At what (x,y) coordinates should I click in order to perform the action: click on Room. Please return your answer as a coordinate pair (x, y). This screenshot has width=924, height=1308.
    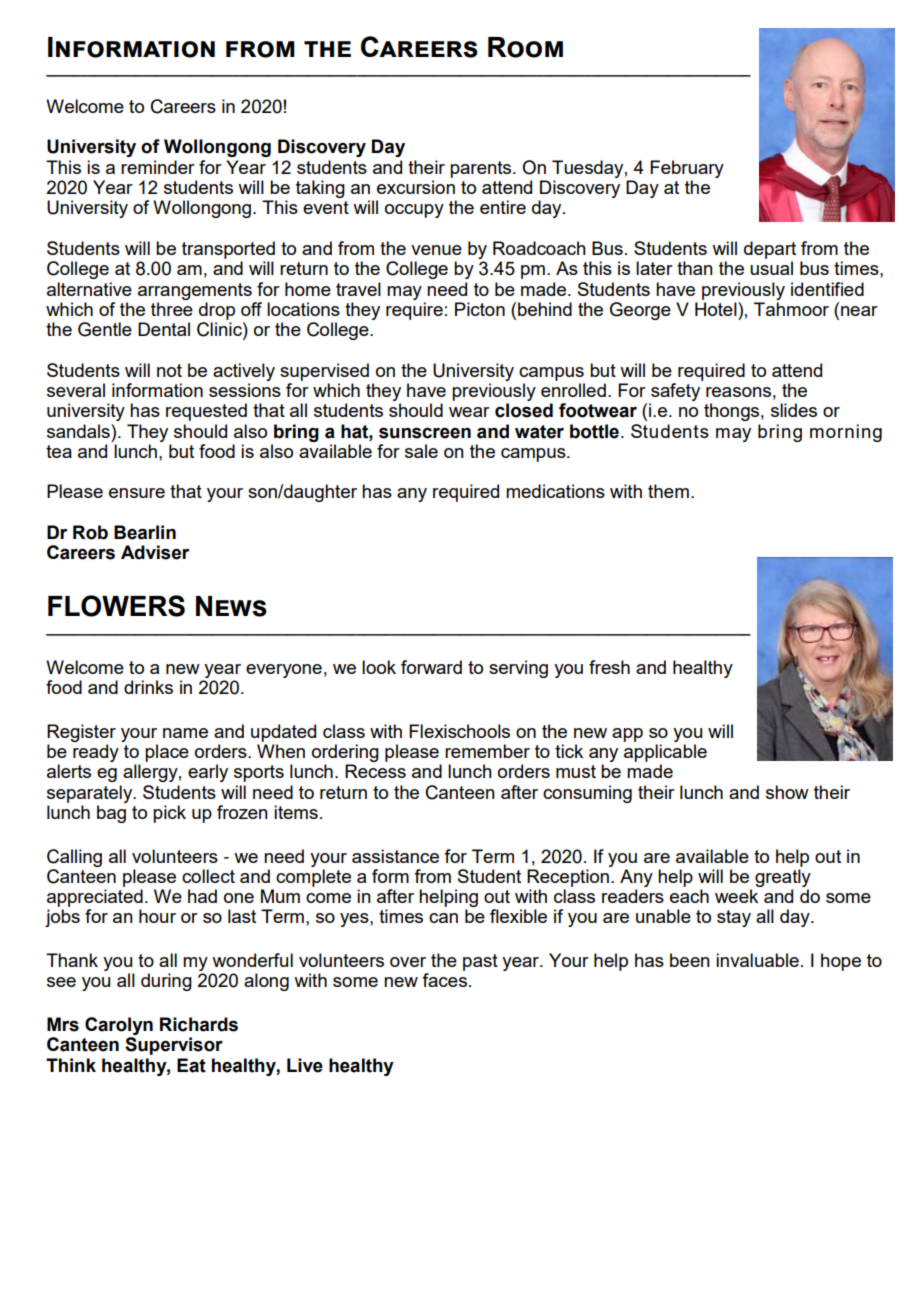
    Looking at the image, I should click on (525, 47).
